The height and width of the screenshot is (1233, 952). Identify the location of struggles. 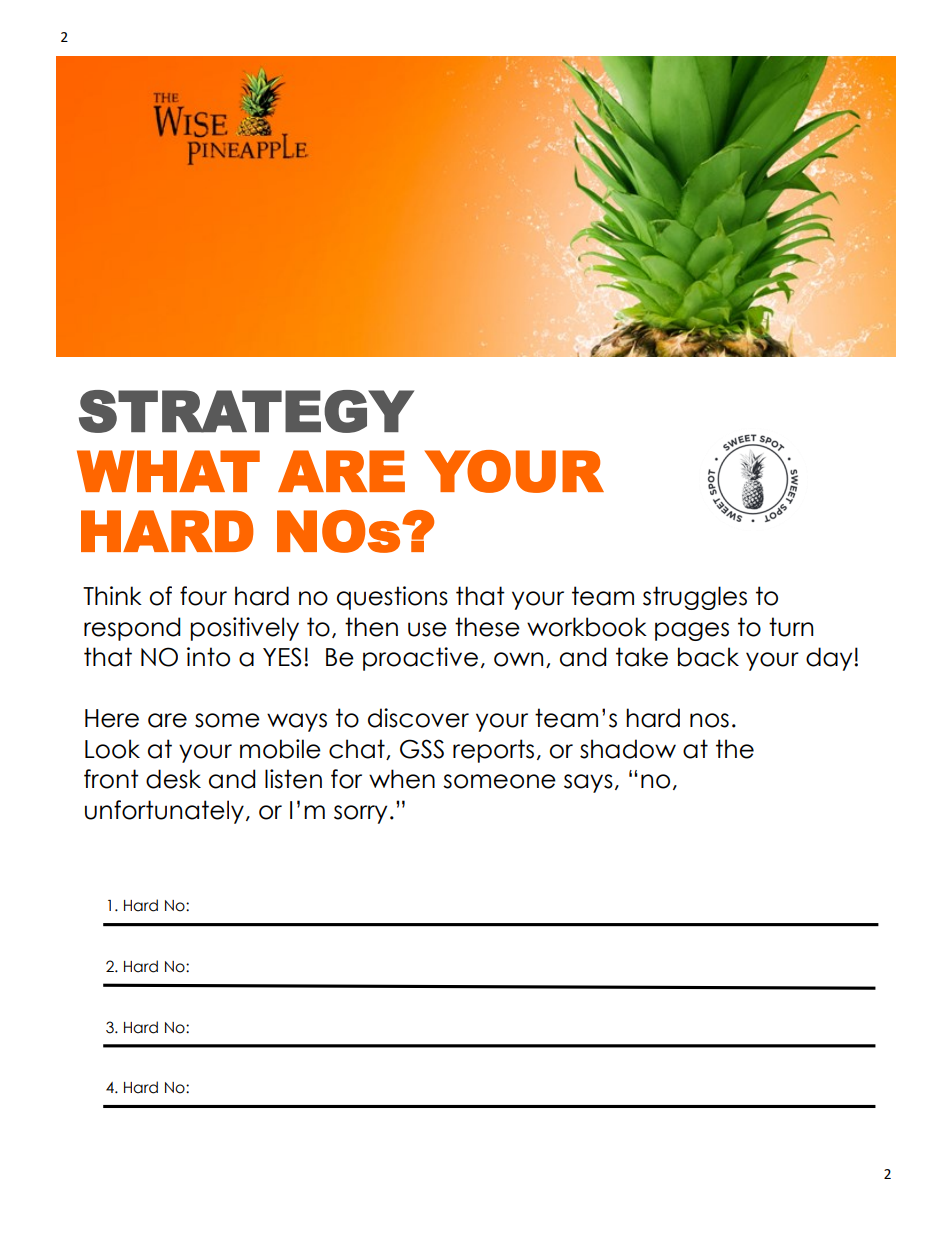
(695, 598).
